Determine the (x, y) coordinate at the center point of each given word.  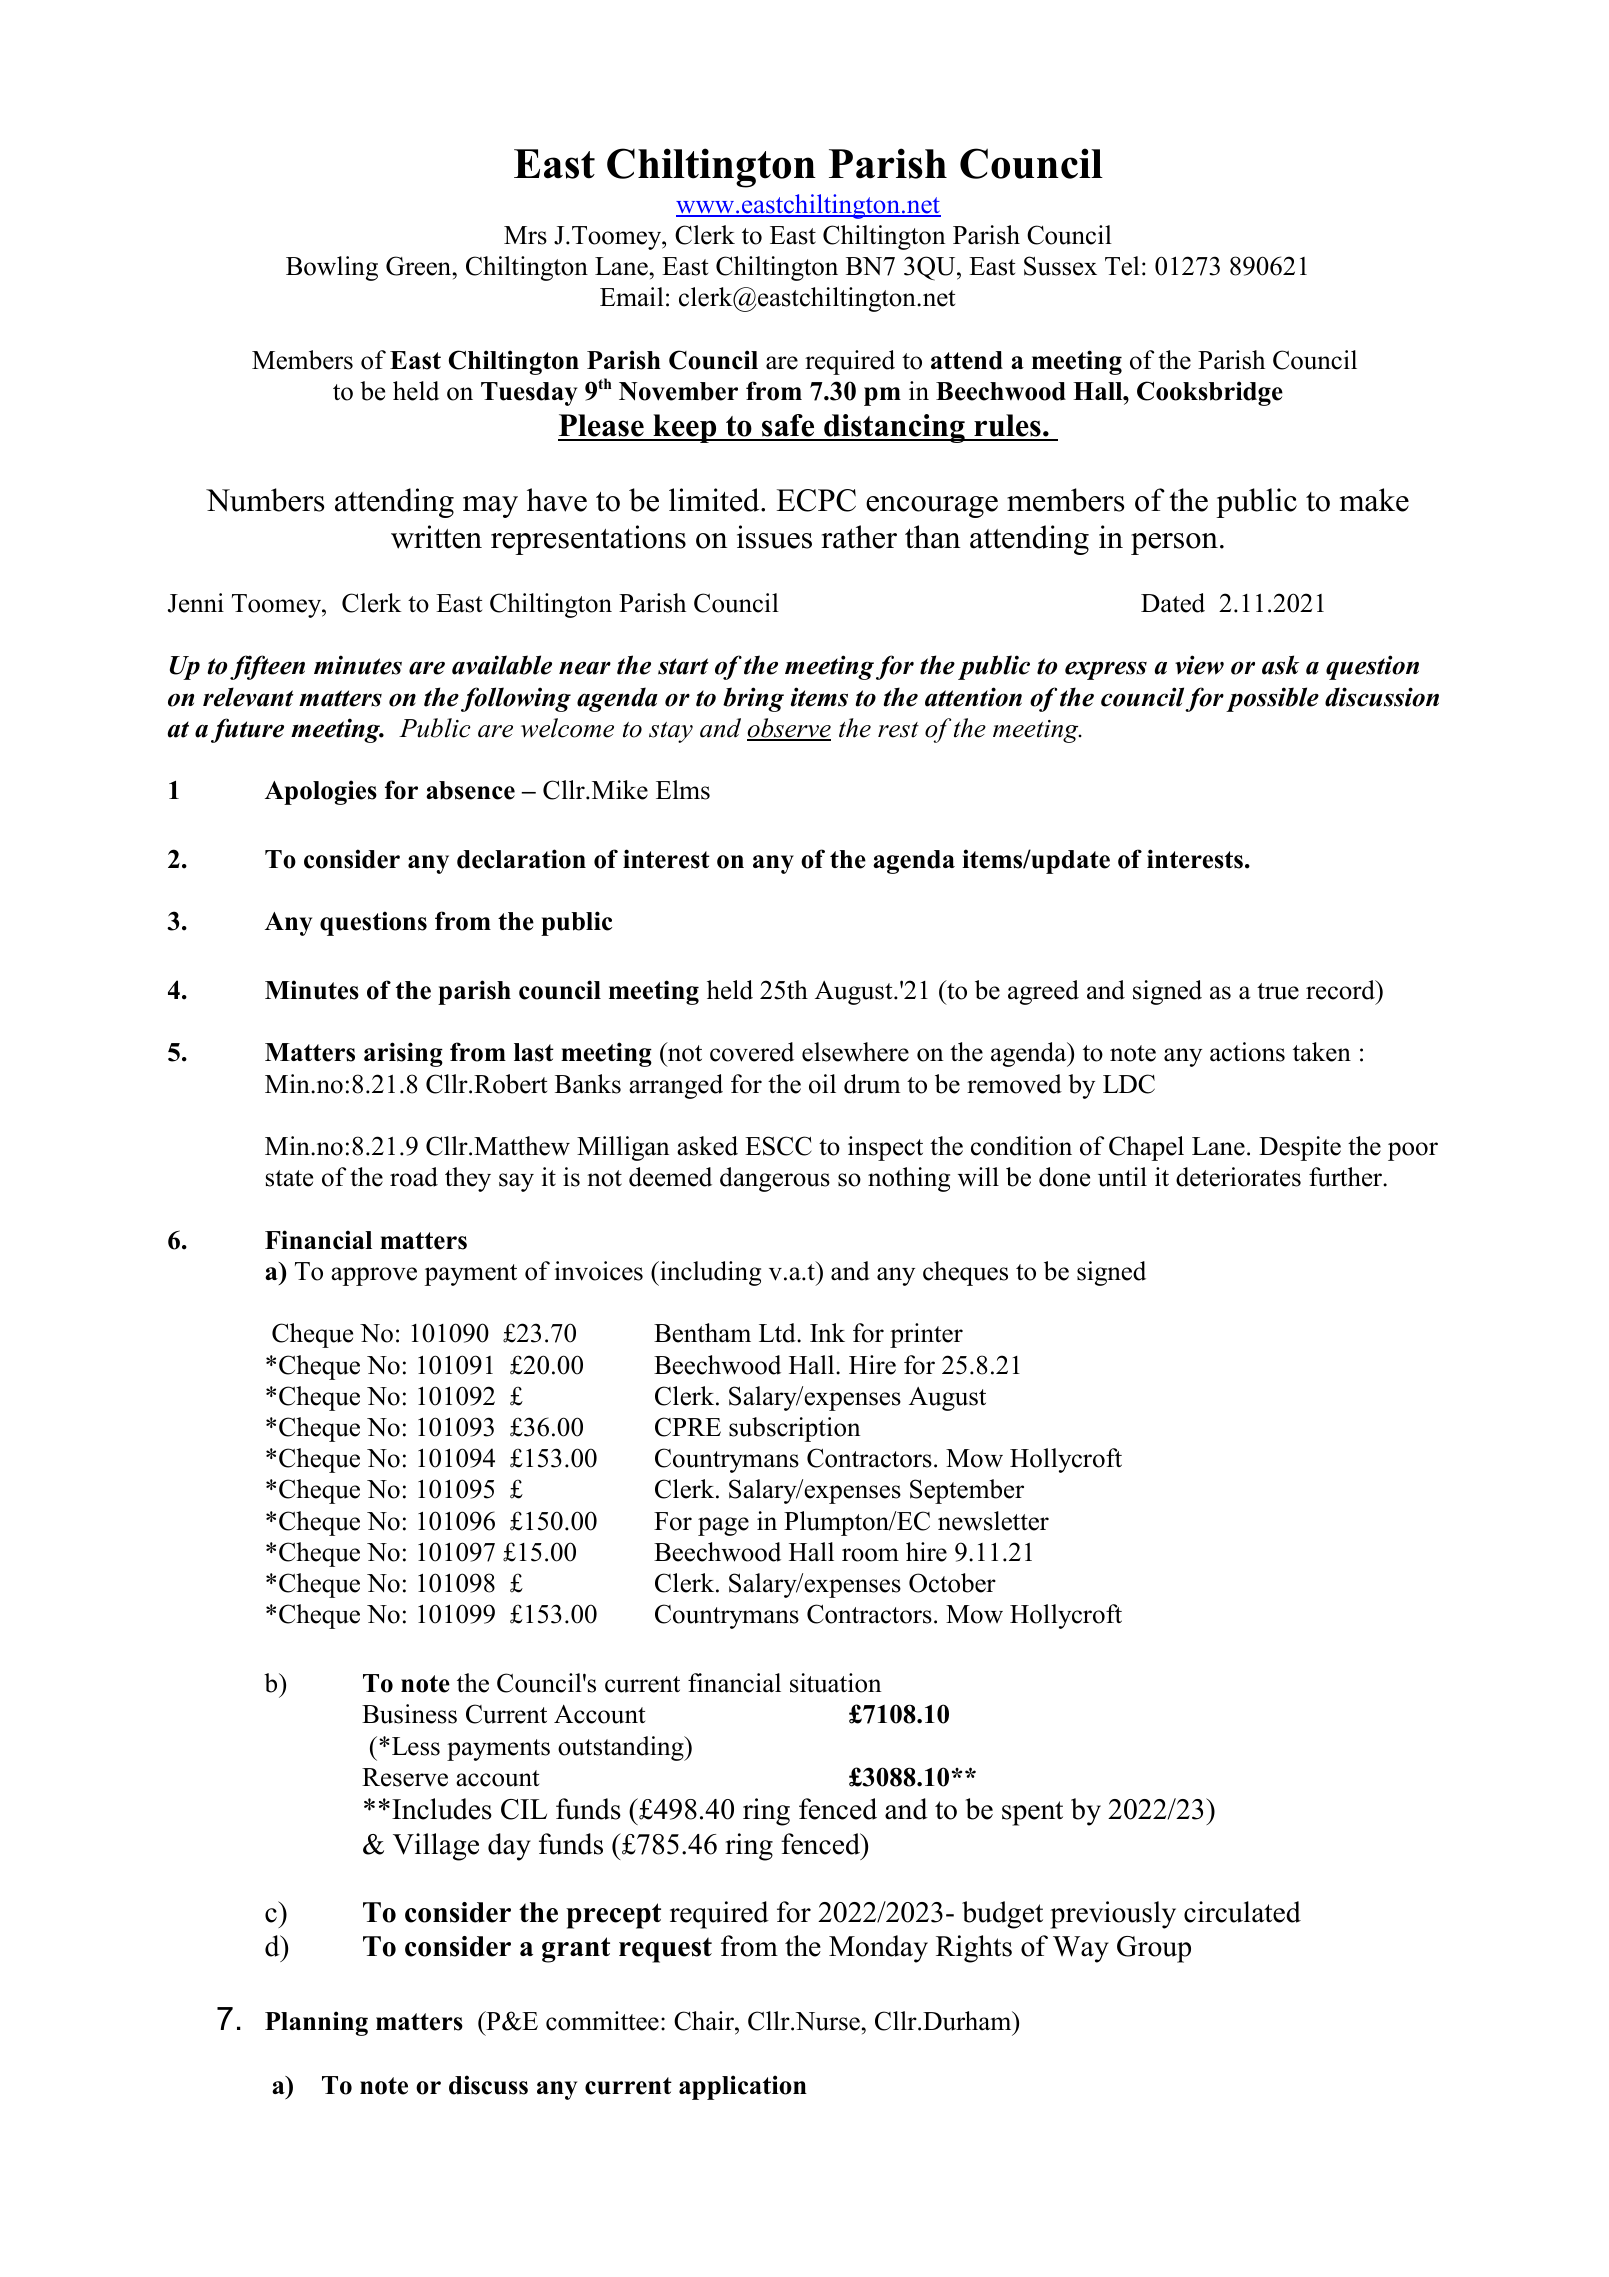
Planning (316, 2023)
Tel (1122, 266)
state (289, 1178)
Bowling (332, 268)
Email (632, 296)
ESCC (778, 1146)
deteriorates (1238, 1177)
